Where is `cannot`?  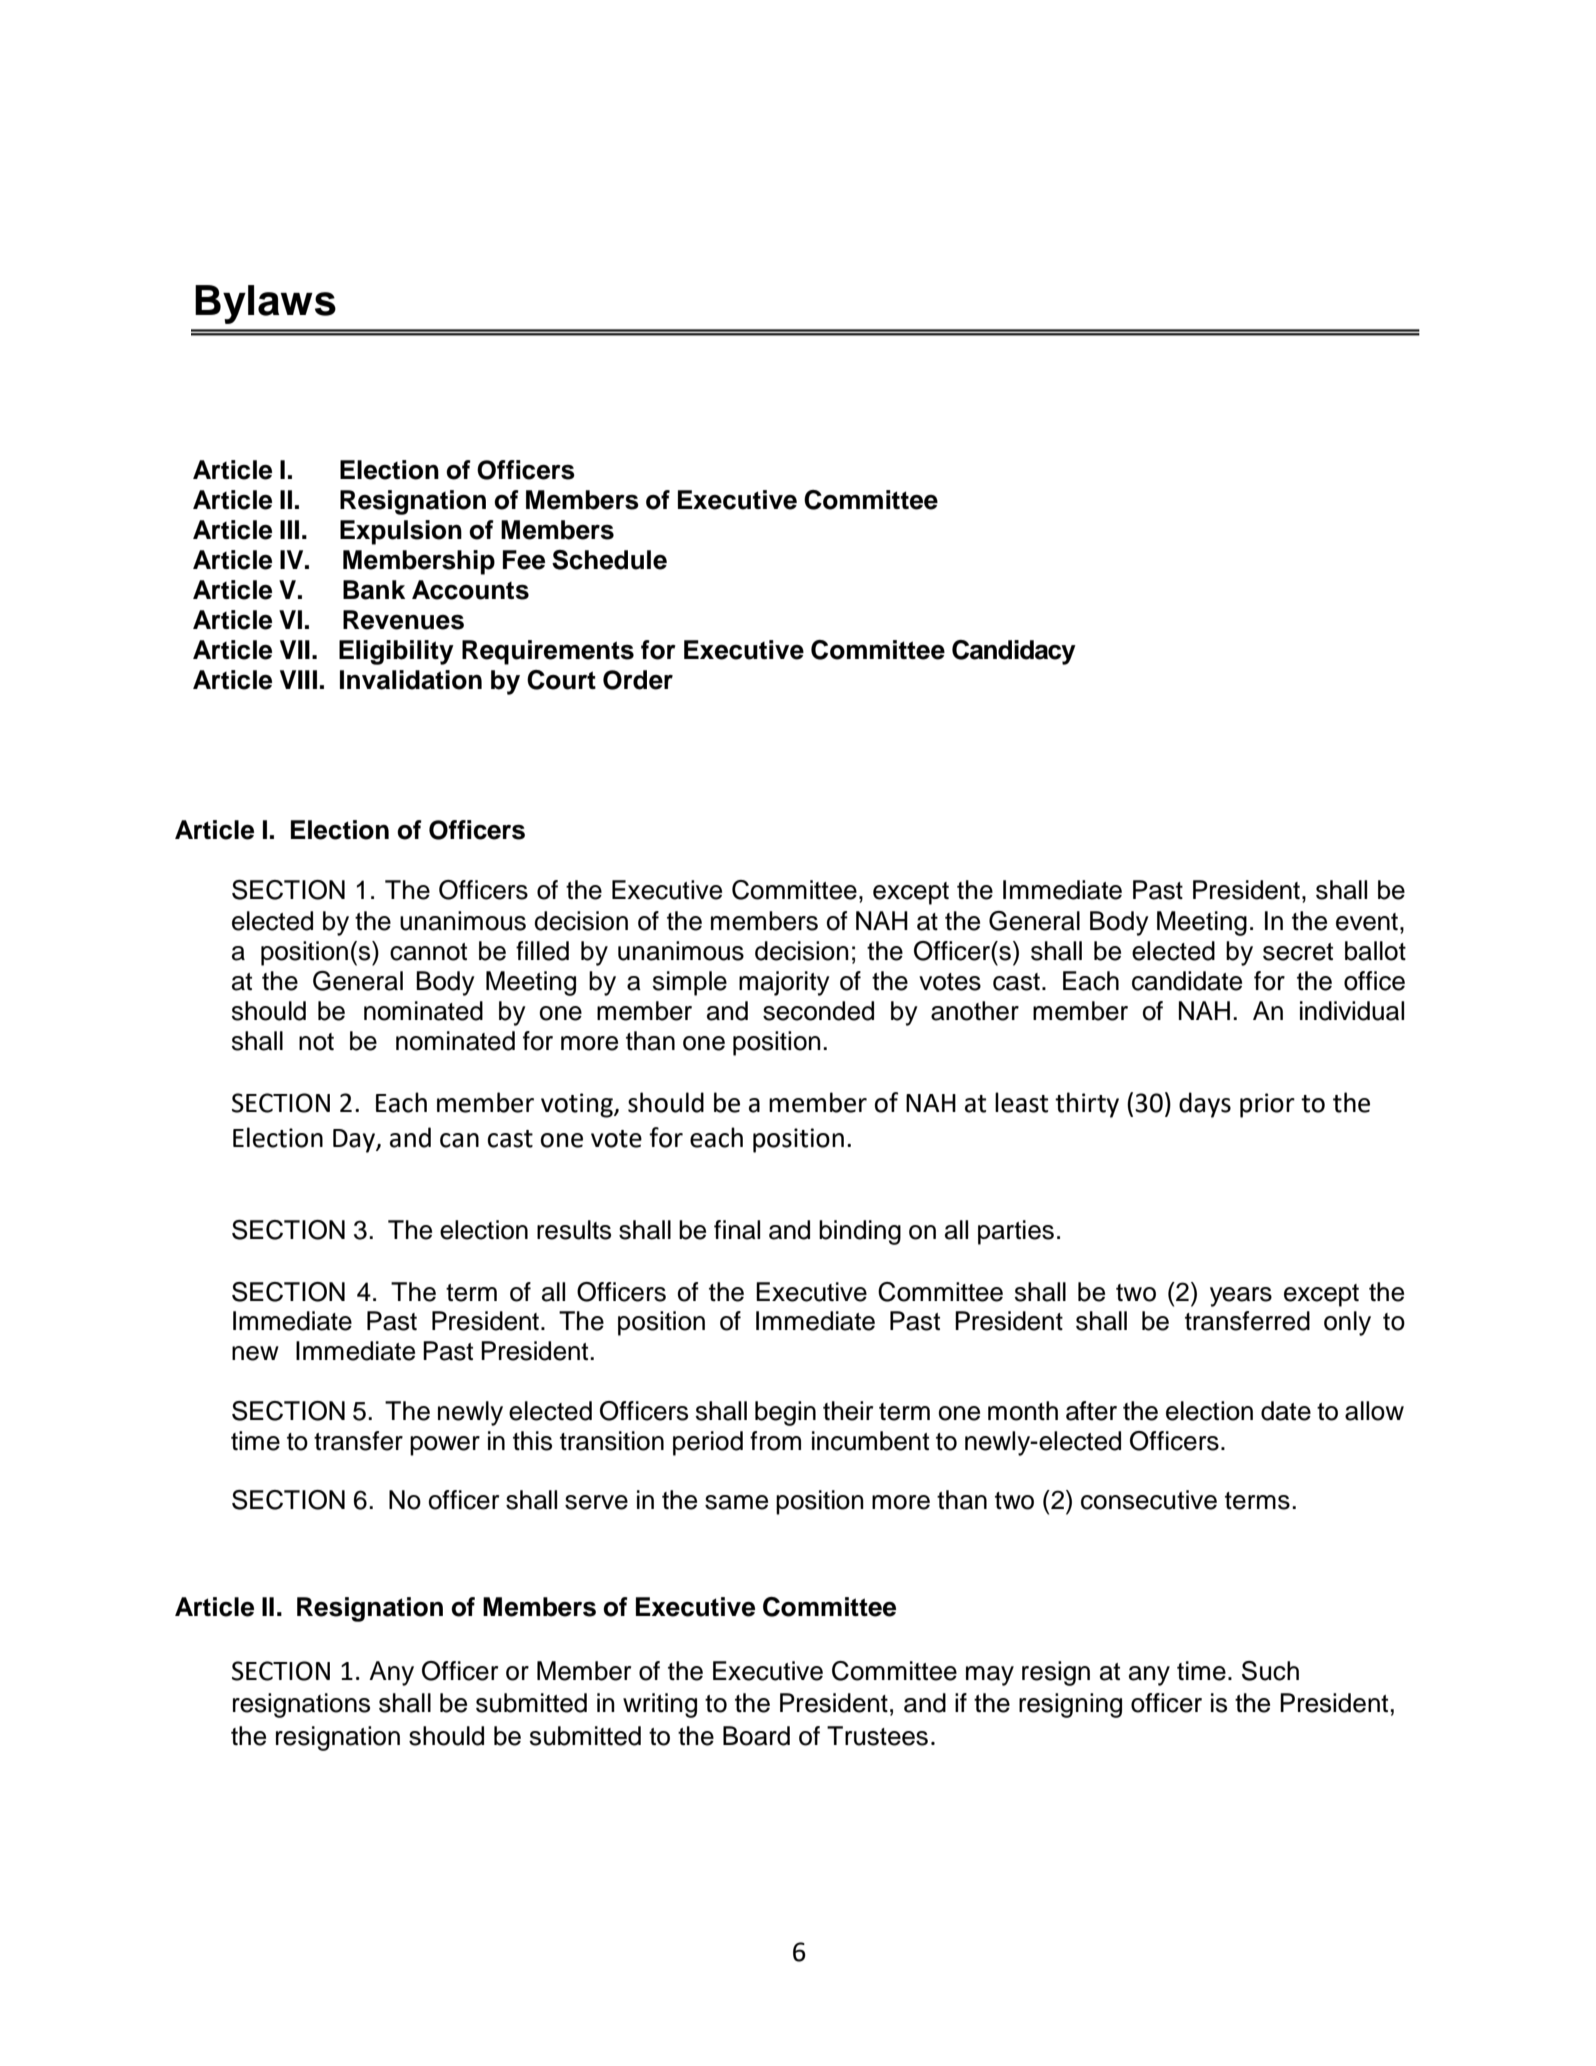
cannot is located at coordinates (428, 952).
